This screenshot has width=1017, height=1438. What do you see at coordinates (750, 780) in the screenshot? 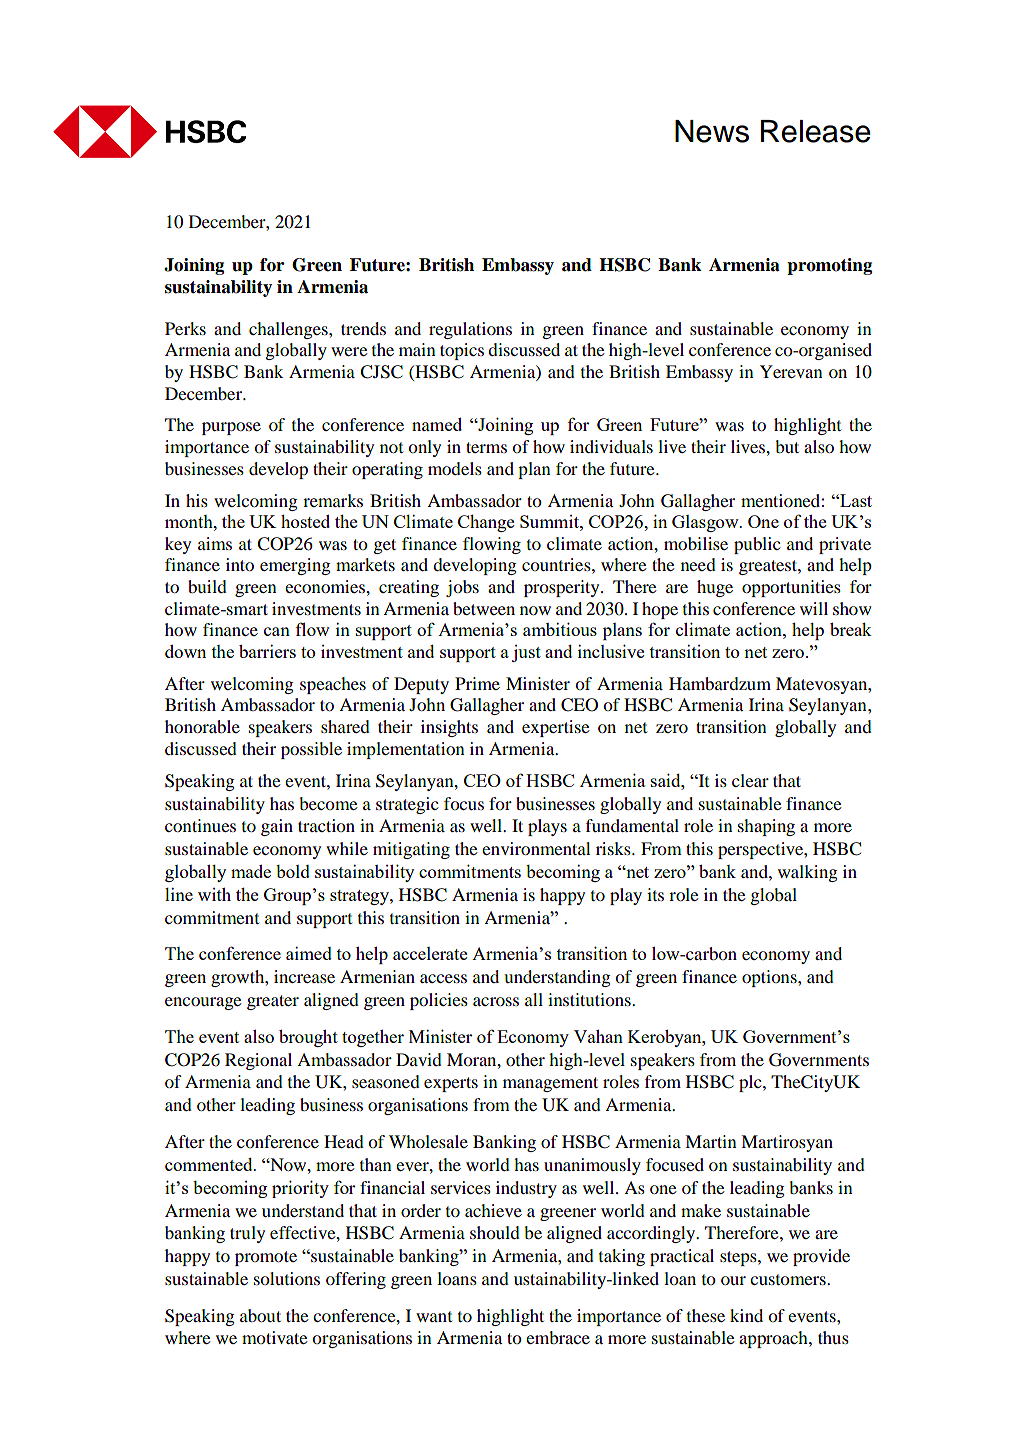
I see `clear` at bounding box center [750, 780].
